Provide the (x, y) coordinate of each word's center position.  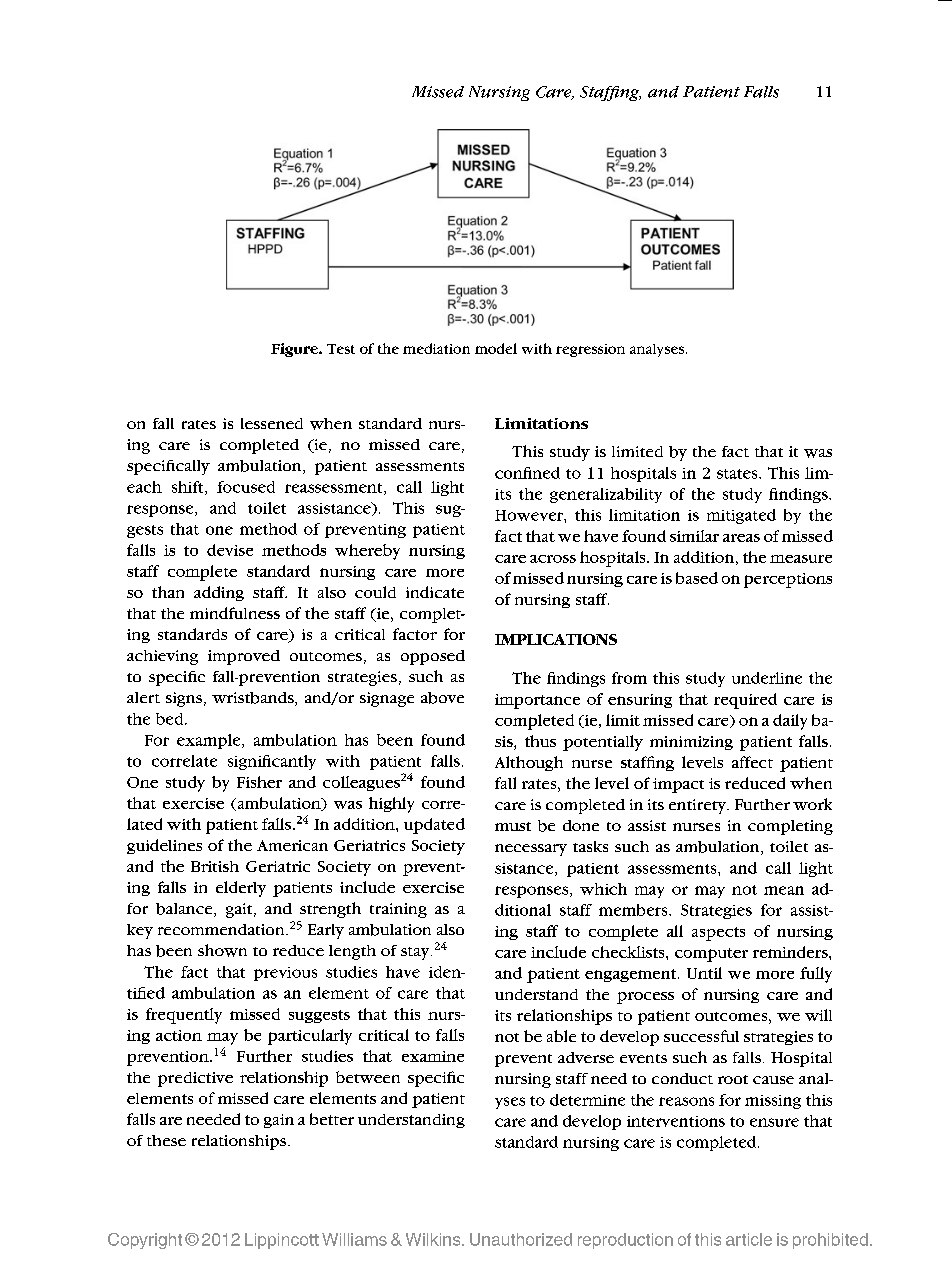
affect (752, 762)
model (496, 348)
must (513, 826)
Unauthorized (521, 1239)
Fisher (259, 782)
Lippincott (282, 1241)
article (749, 1239)
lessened (272, 423)
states (738, 474)
